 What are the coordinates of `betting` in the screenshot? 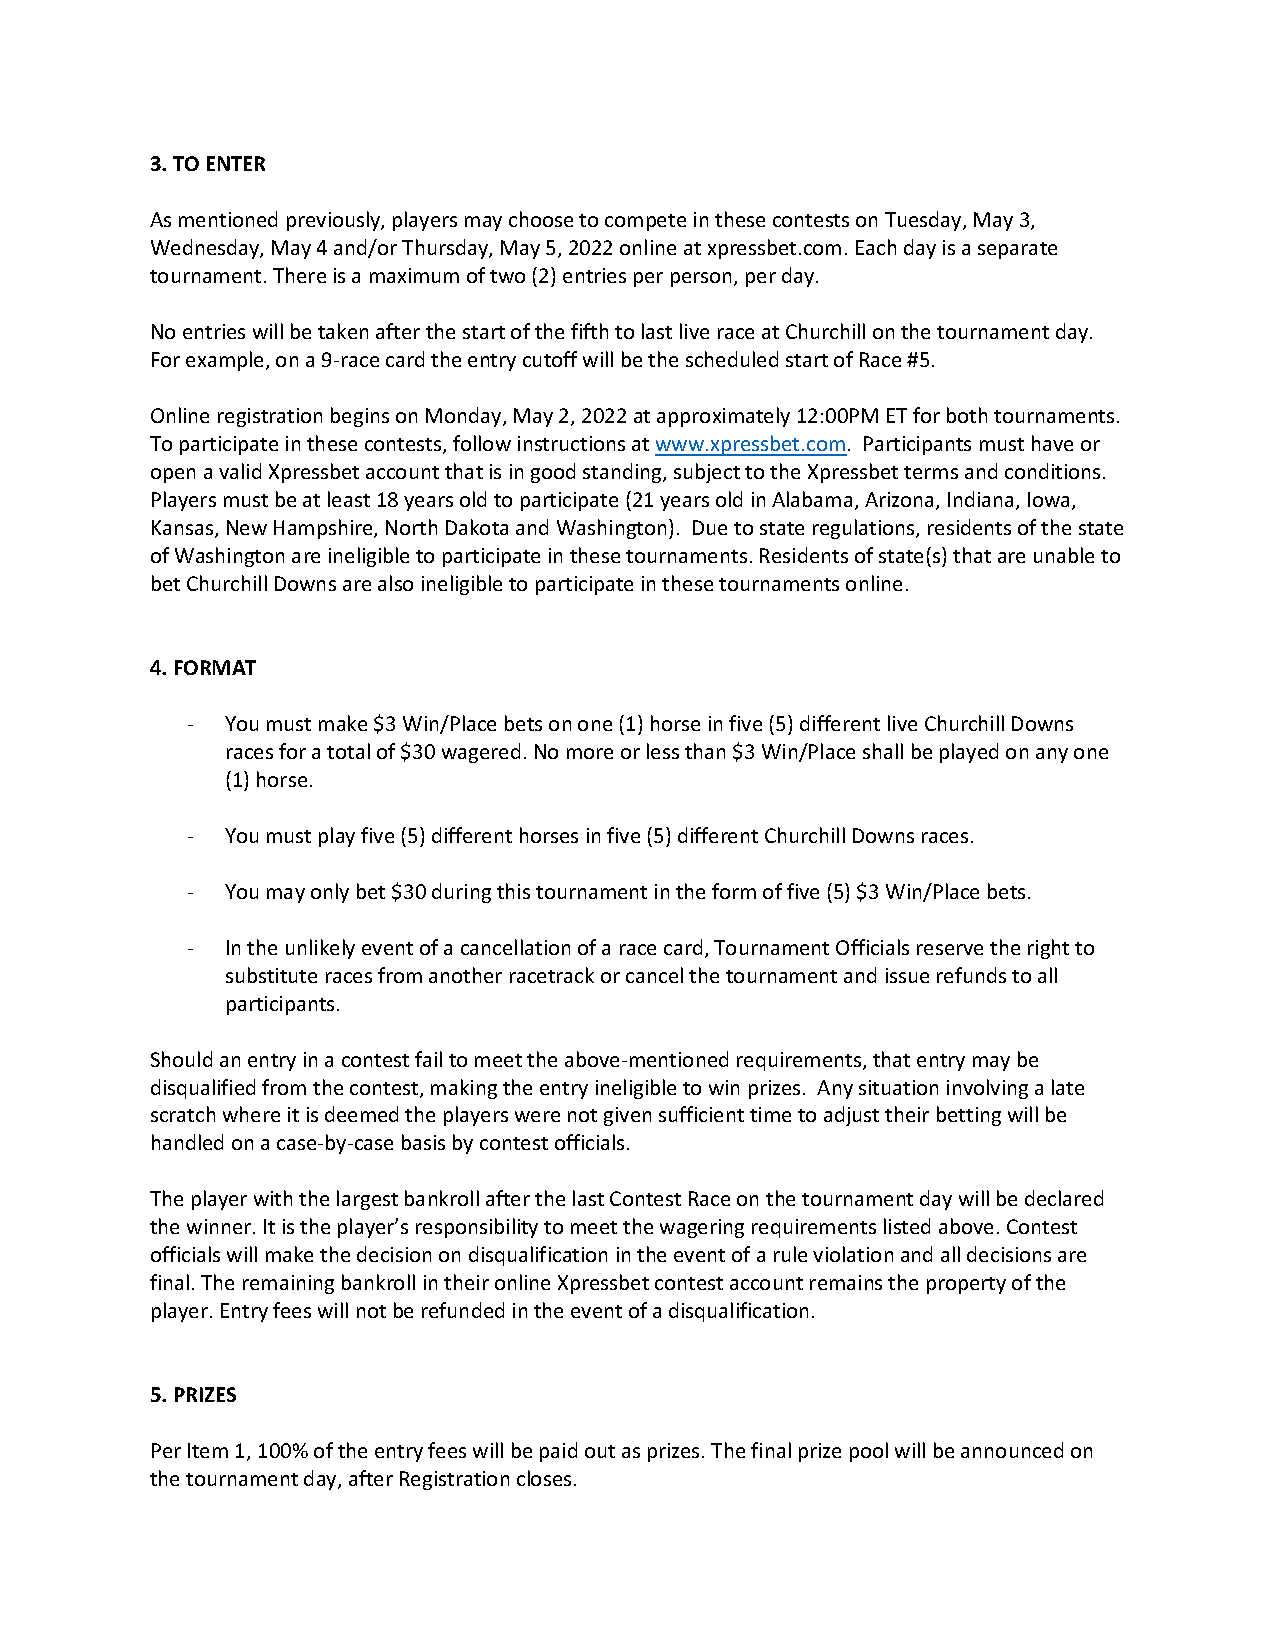 It's located at (969, 1116).
